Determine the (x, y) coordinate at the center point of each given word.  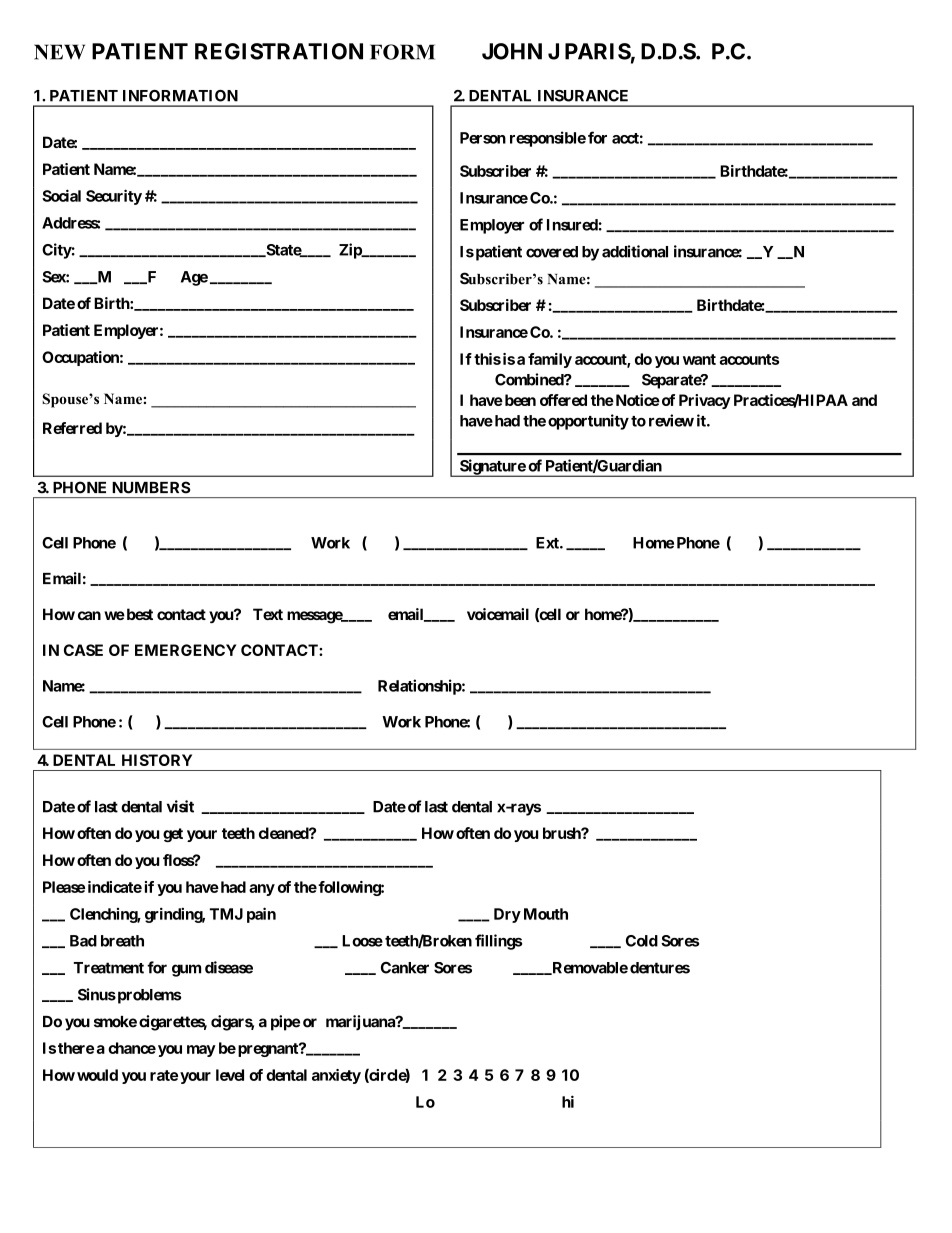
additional (635, 251)
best (138, 614)
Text (268, 614)
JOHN (512, 51)
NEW (59, 52)
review (671, 420)
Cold (642, 941)
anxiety (336, 1076)
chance (132, 1048)
